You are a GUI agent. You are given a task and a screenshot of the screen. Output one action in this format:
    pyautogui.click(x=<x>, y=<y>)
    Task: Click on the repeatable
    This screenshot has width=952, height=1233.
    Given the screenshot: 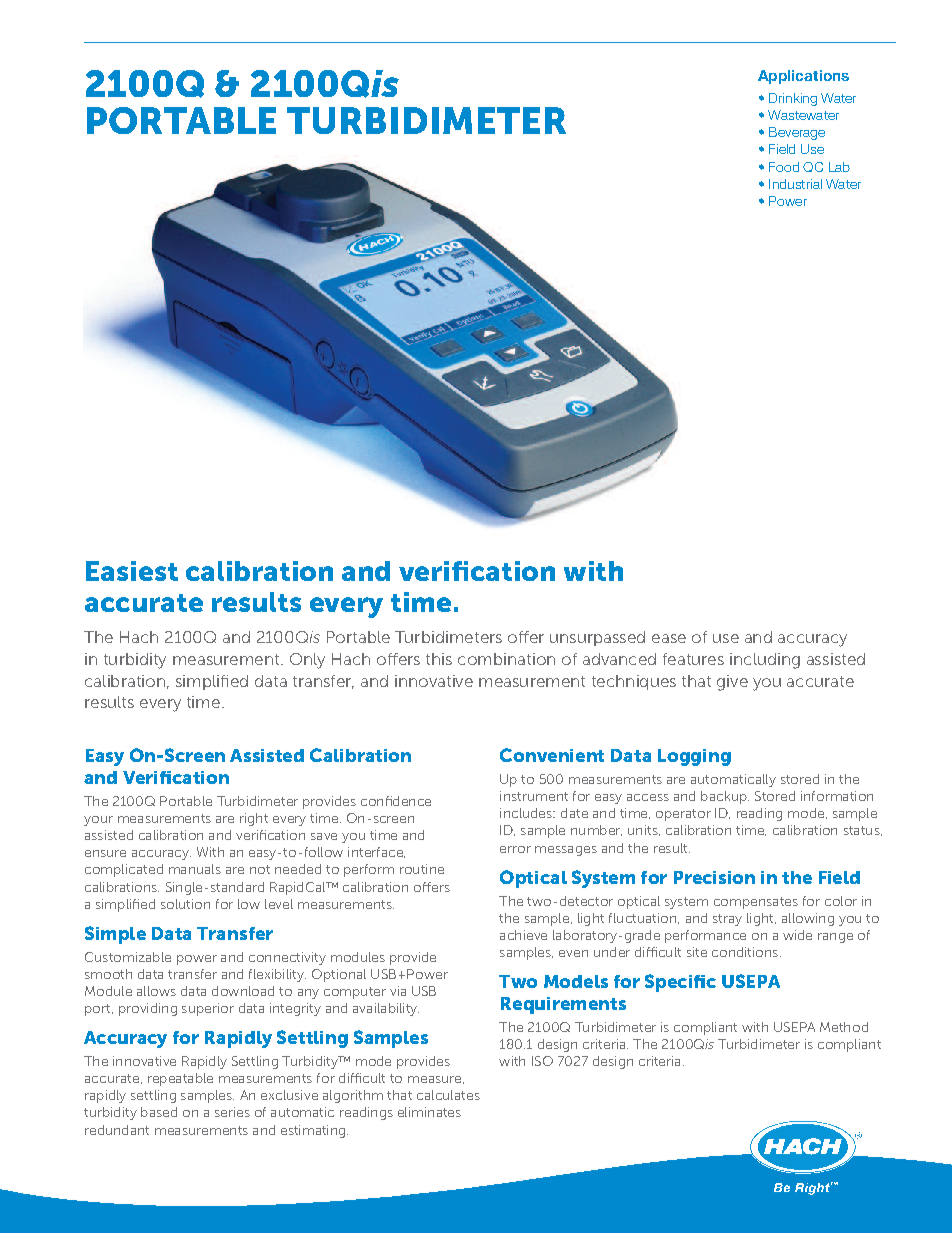 What is the action you would take?
    pyautogui.click(x=180, y=1079)
